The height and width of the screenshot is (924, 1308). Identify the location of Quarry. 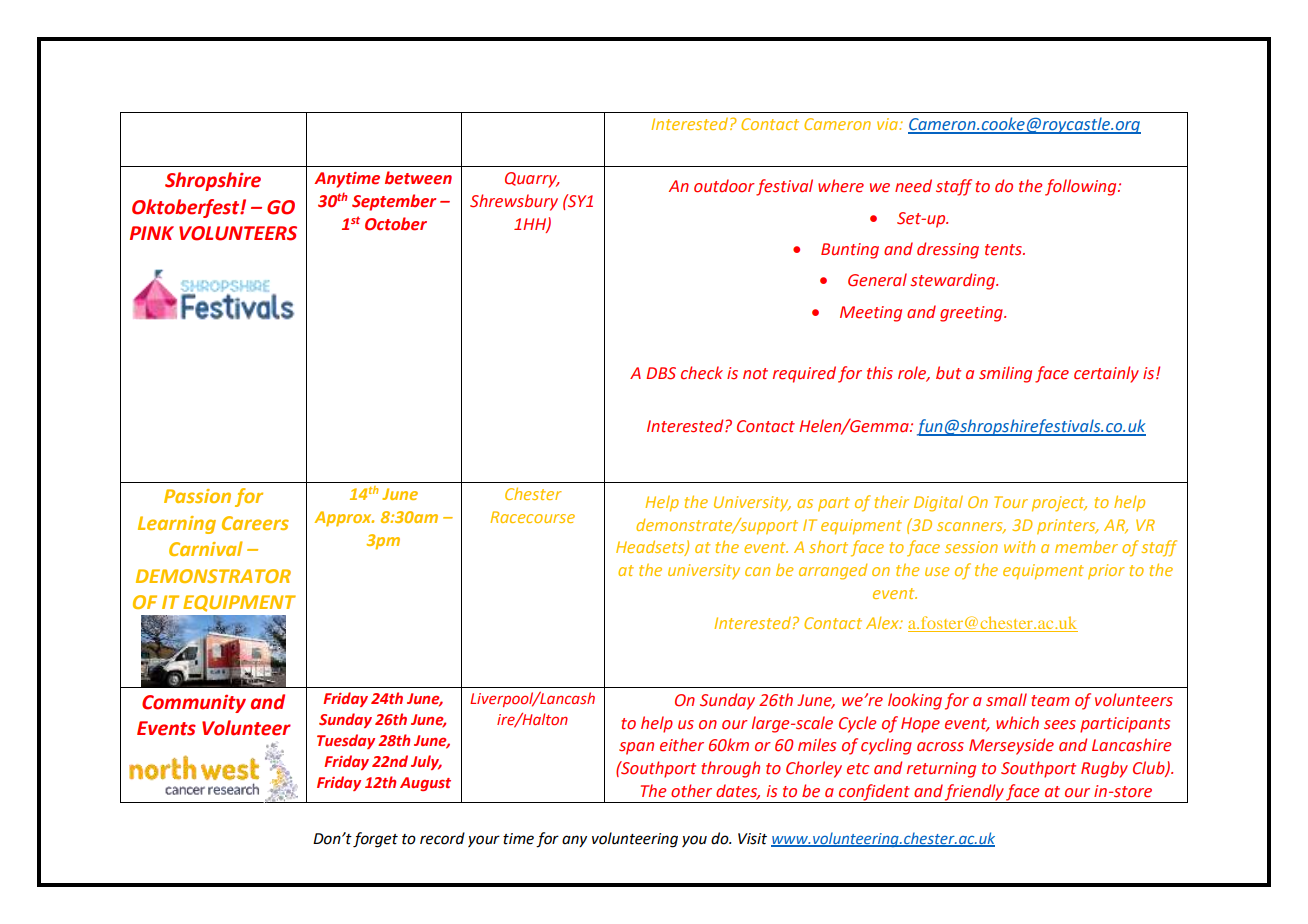
(532, 180).
